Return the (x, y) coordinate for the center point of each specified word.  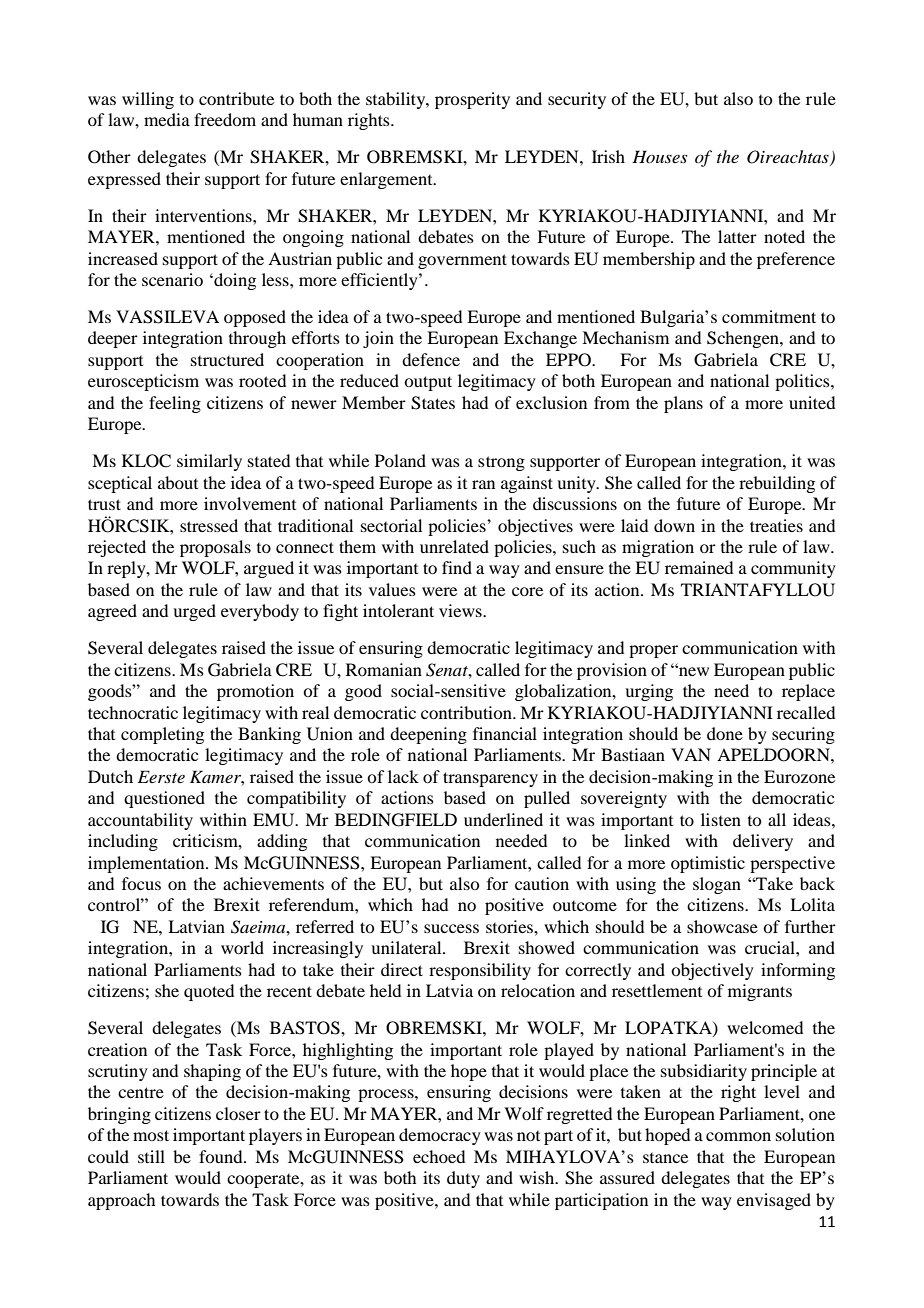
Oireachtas (789, 158)
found (222, 1156)
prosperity (472, 100)
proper (653, 651)
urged (194, 612)
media (167, 119)
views (461, 610)
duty (463, 1179)
